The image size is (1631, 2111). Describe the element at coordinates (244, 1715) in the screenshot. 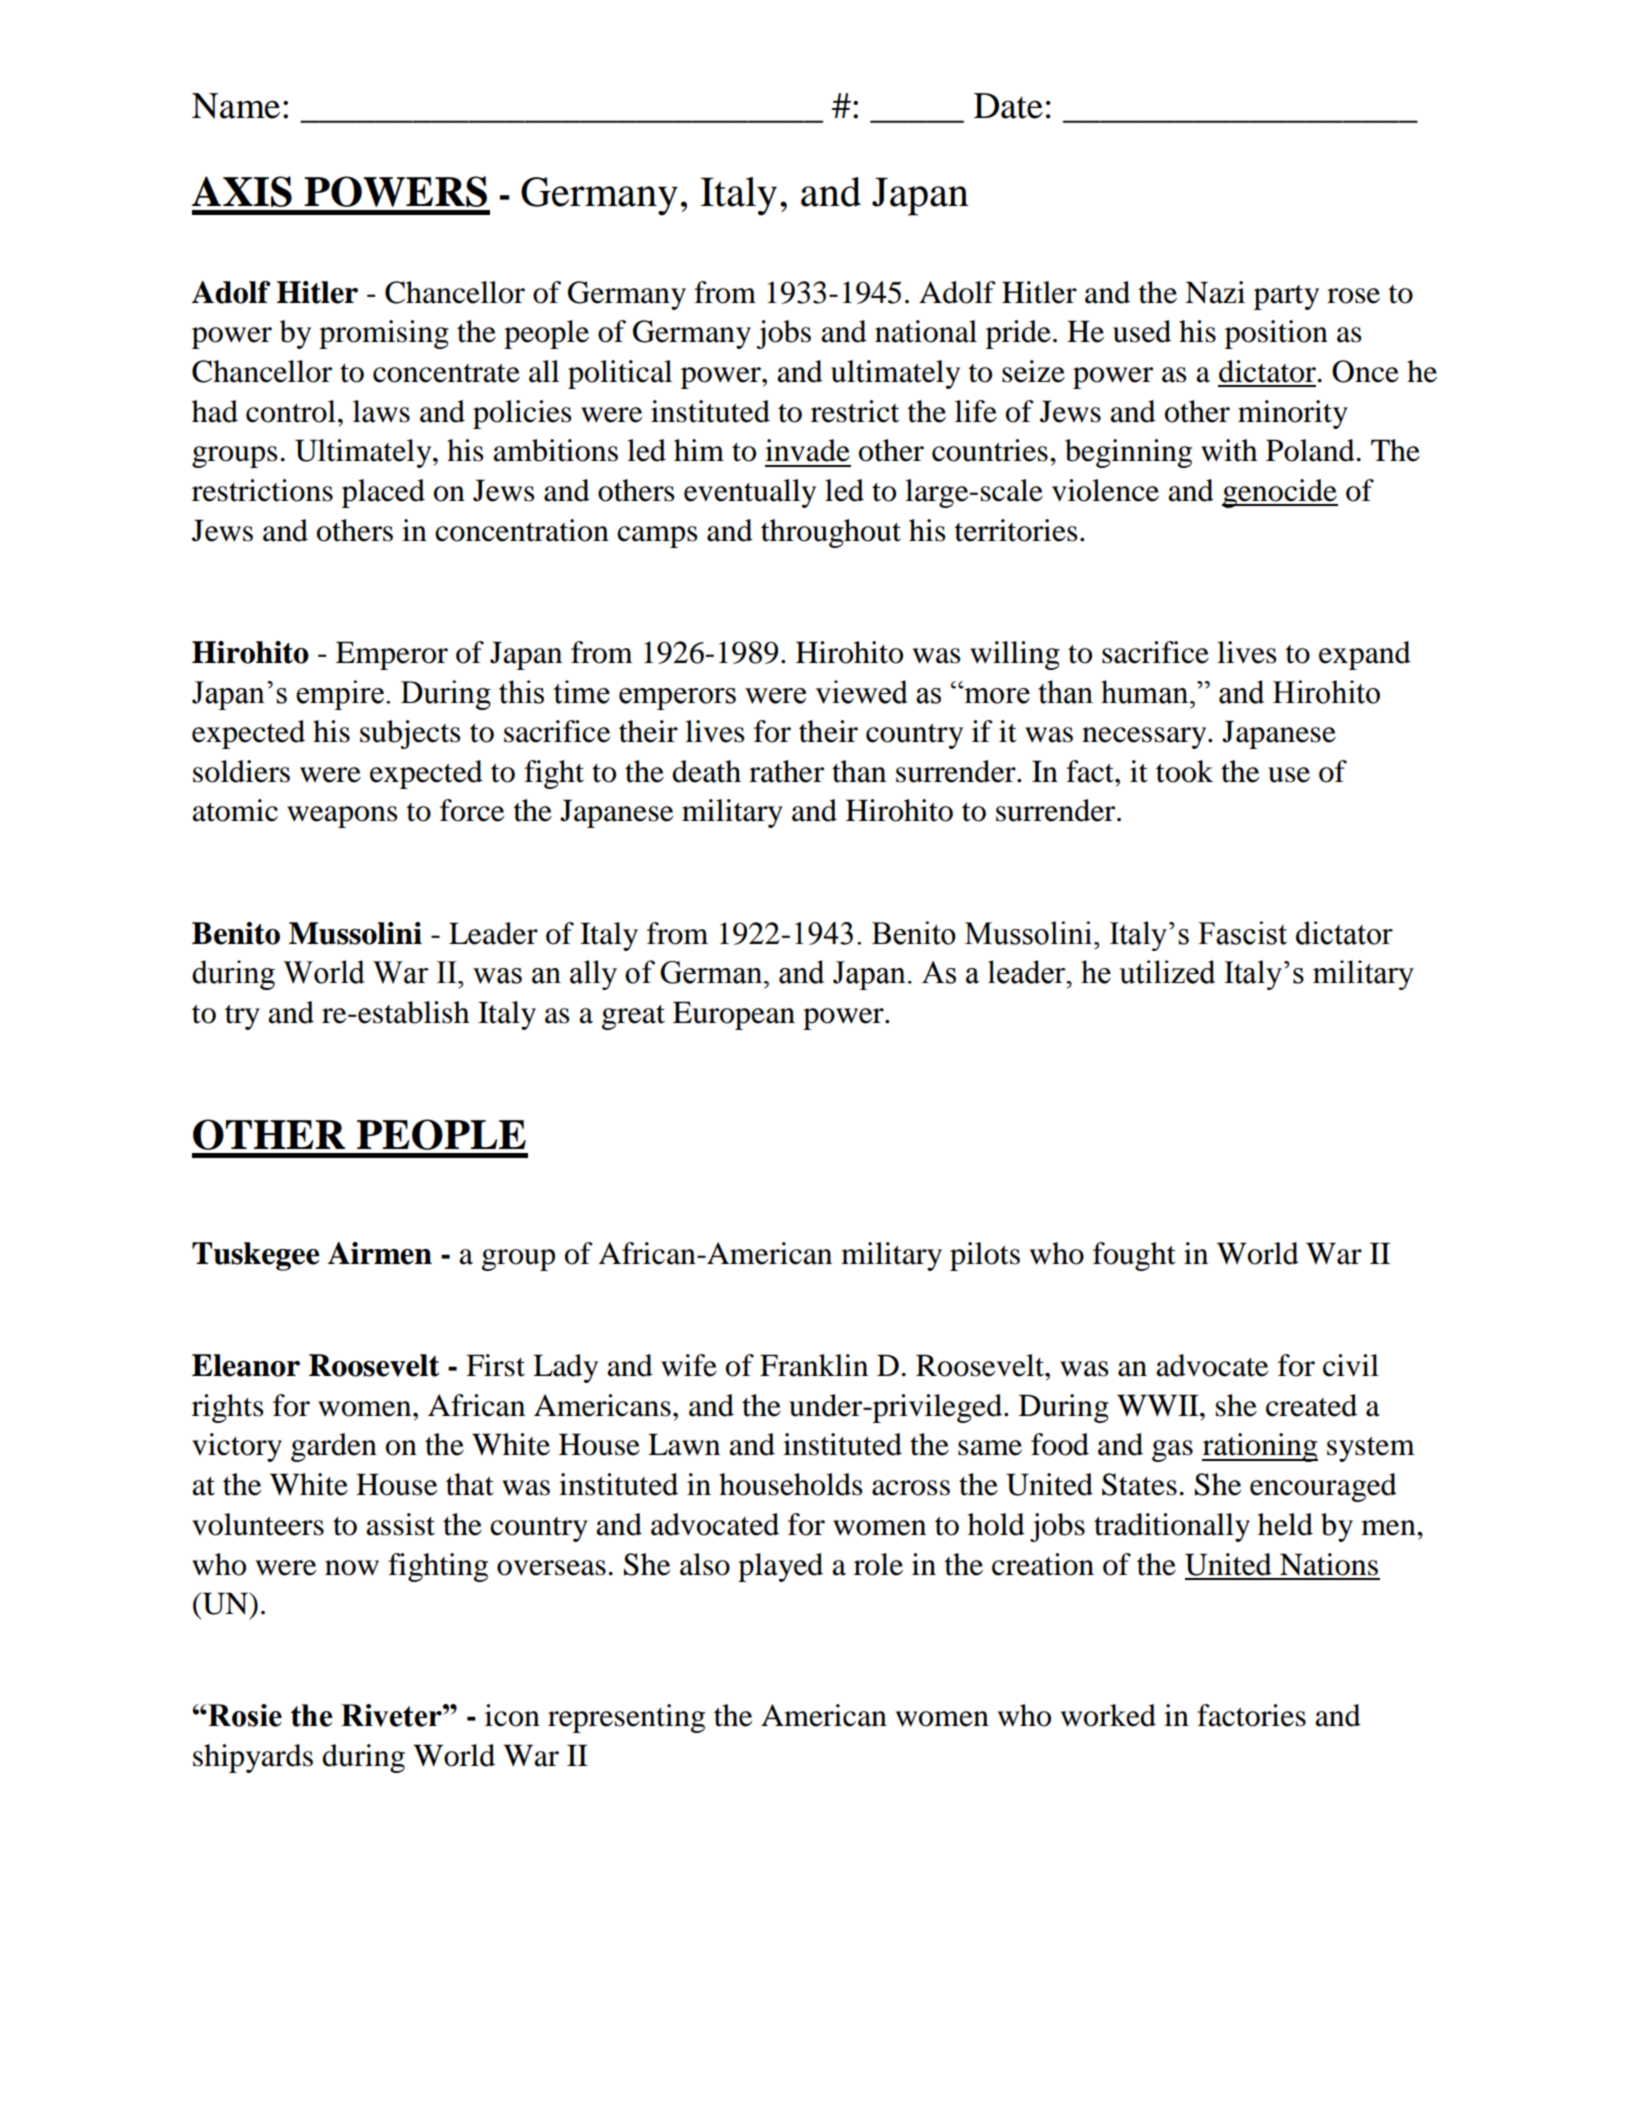

I see `Rosie` at that location.
